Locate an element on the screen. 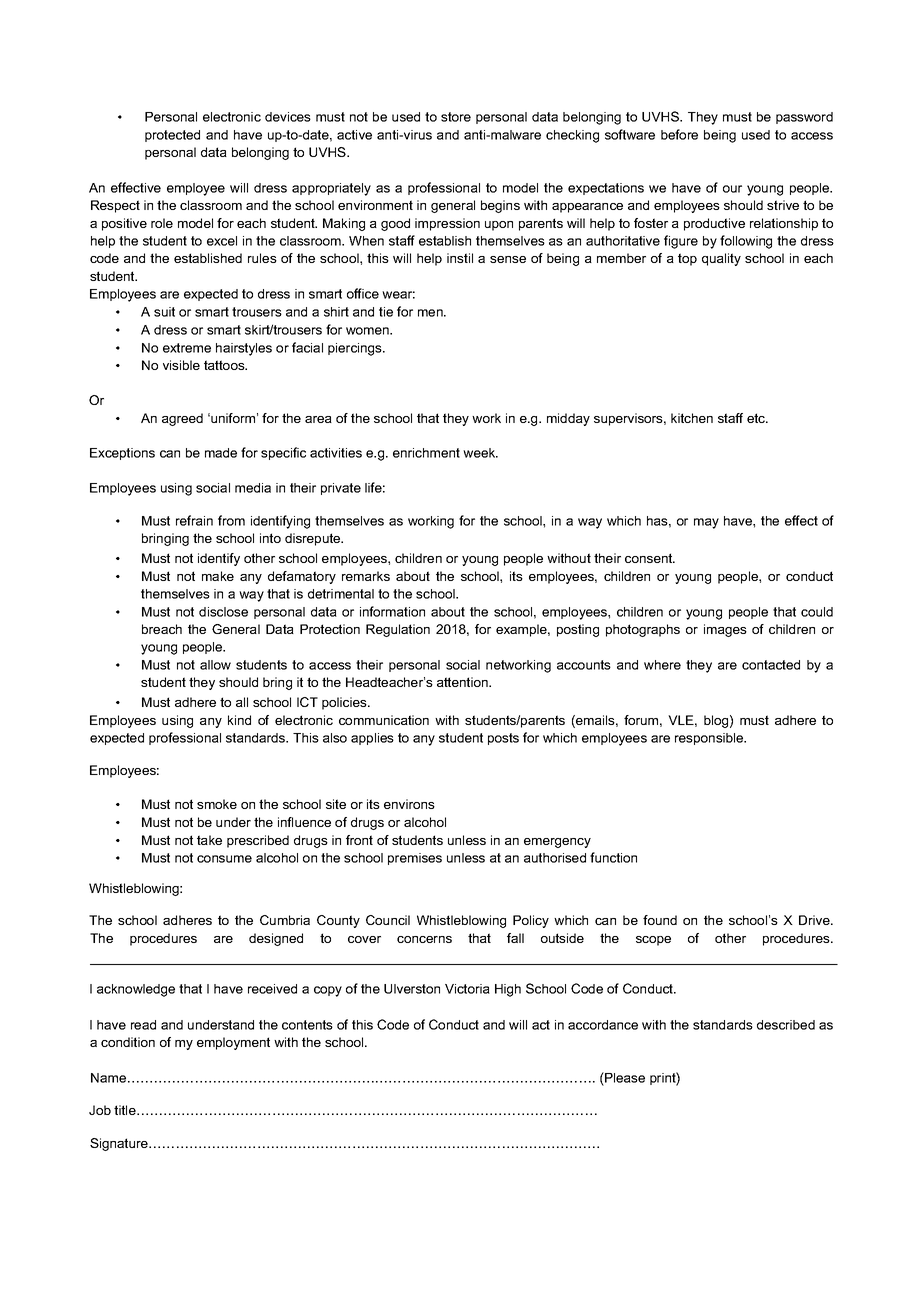  responsible is located at coordinates (710, 739).
